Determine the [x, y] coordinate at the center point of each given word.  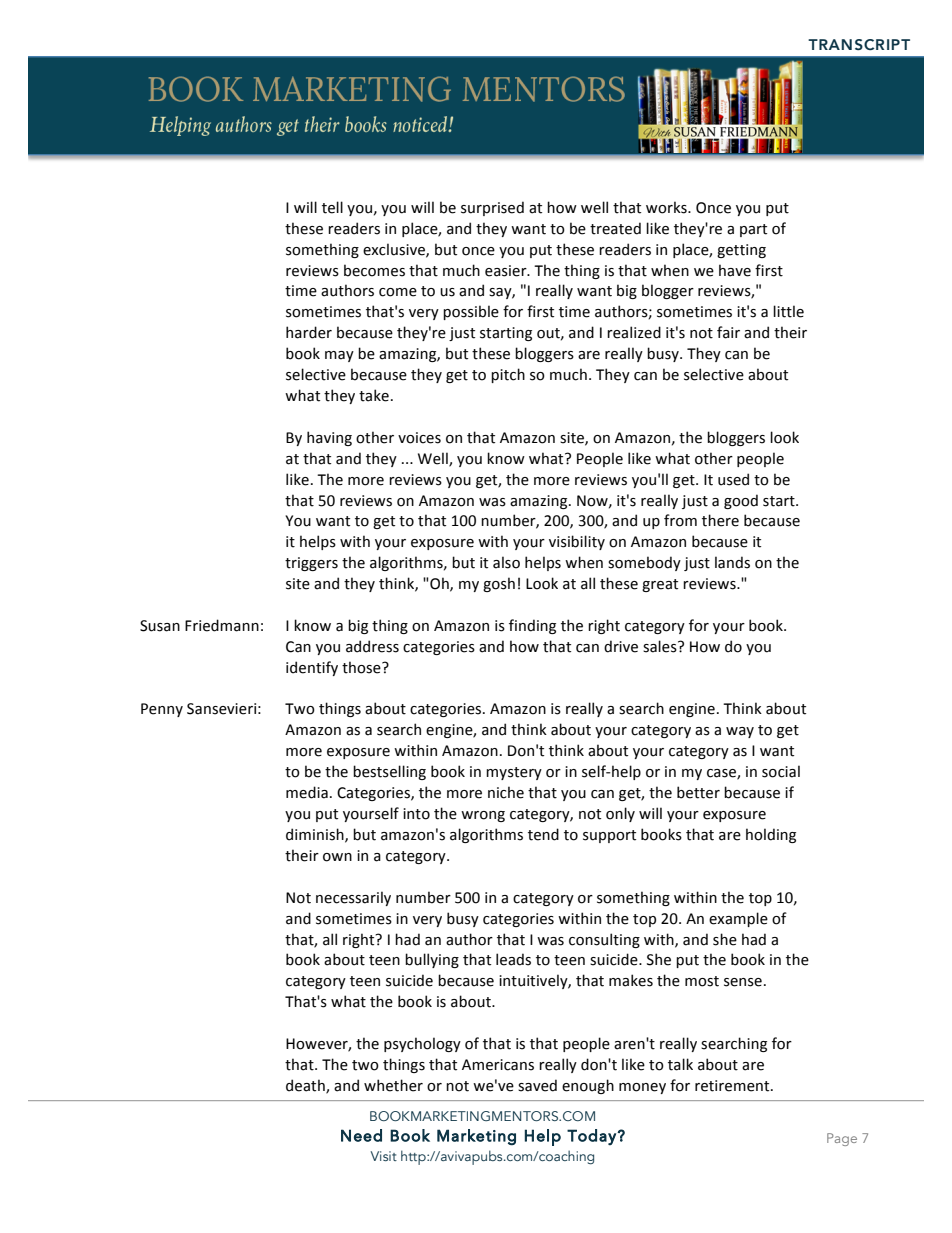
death [306, 1086]
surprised [492, 208]
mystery [514, 773]
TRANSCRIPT [859, 45]
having [329, 438]
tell [332, 207]
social [781, 771]
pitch [508, 375]
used [733, 479]
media [307, 792]
